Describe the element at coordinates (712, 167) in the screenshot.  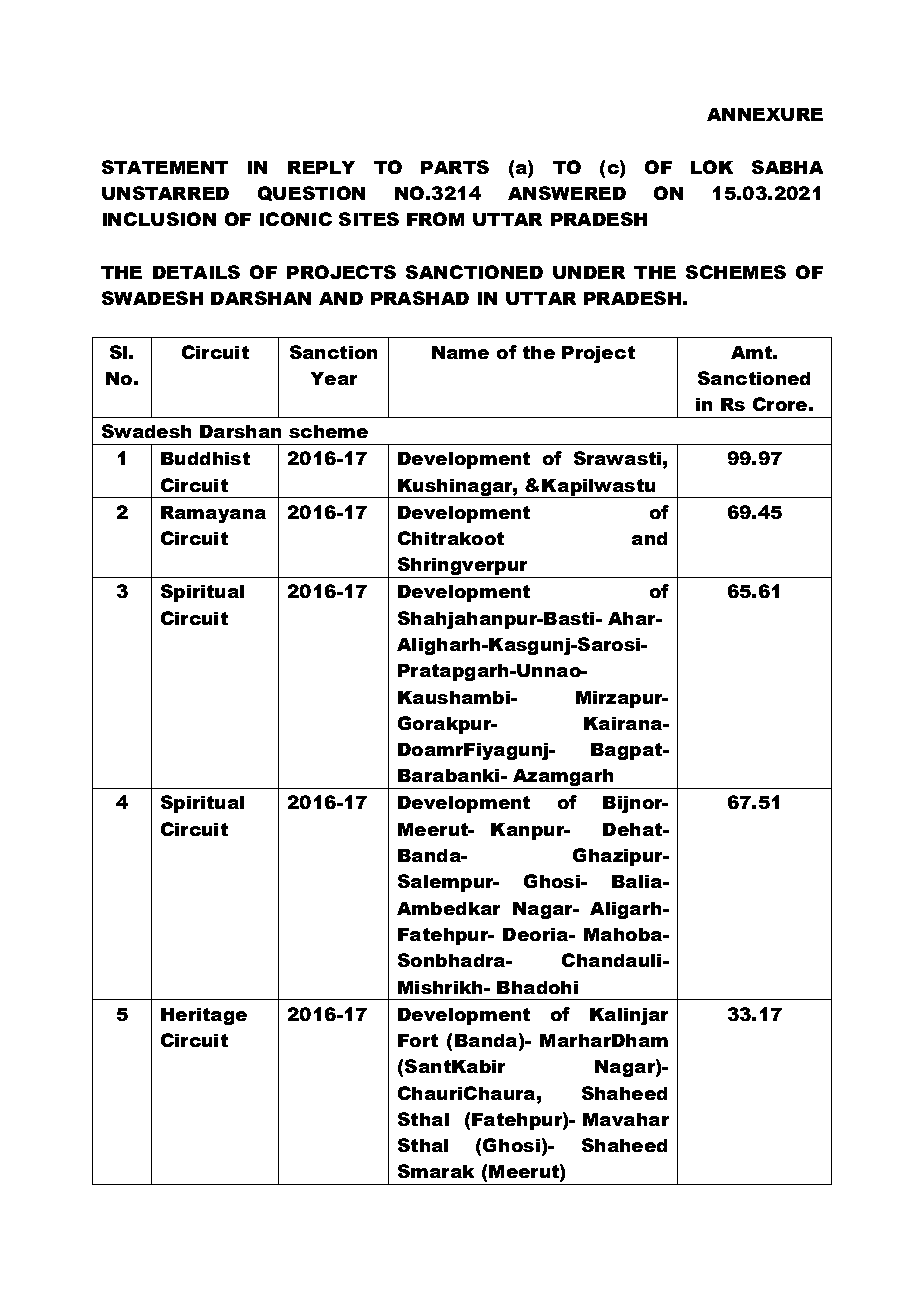
I see `LOK` at that location.
